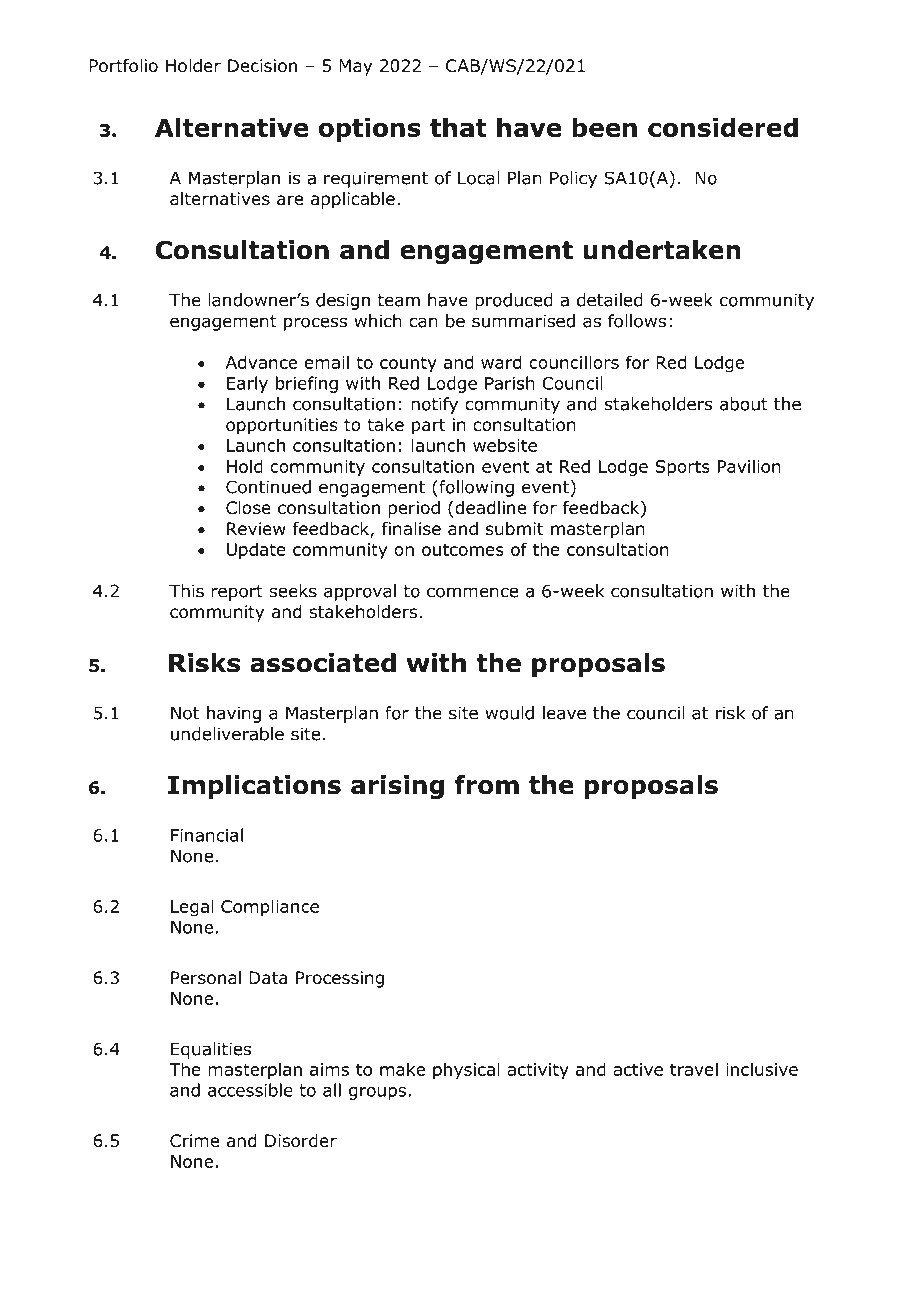 The image size is (924, 1308). What do you see at coordinates (458, 127) in the screenshot?
I see `that` at bounding box center [458, 127].
